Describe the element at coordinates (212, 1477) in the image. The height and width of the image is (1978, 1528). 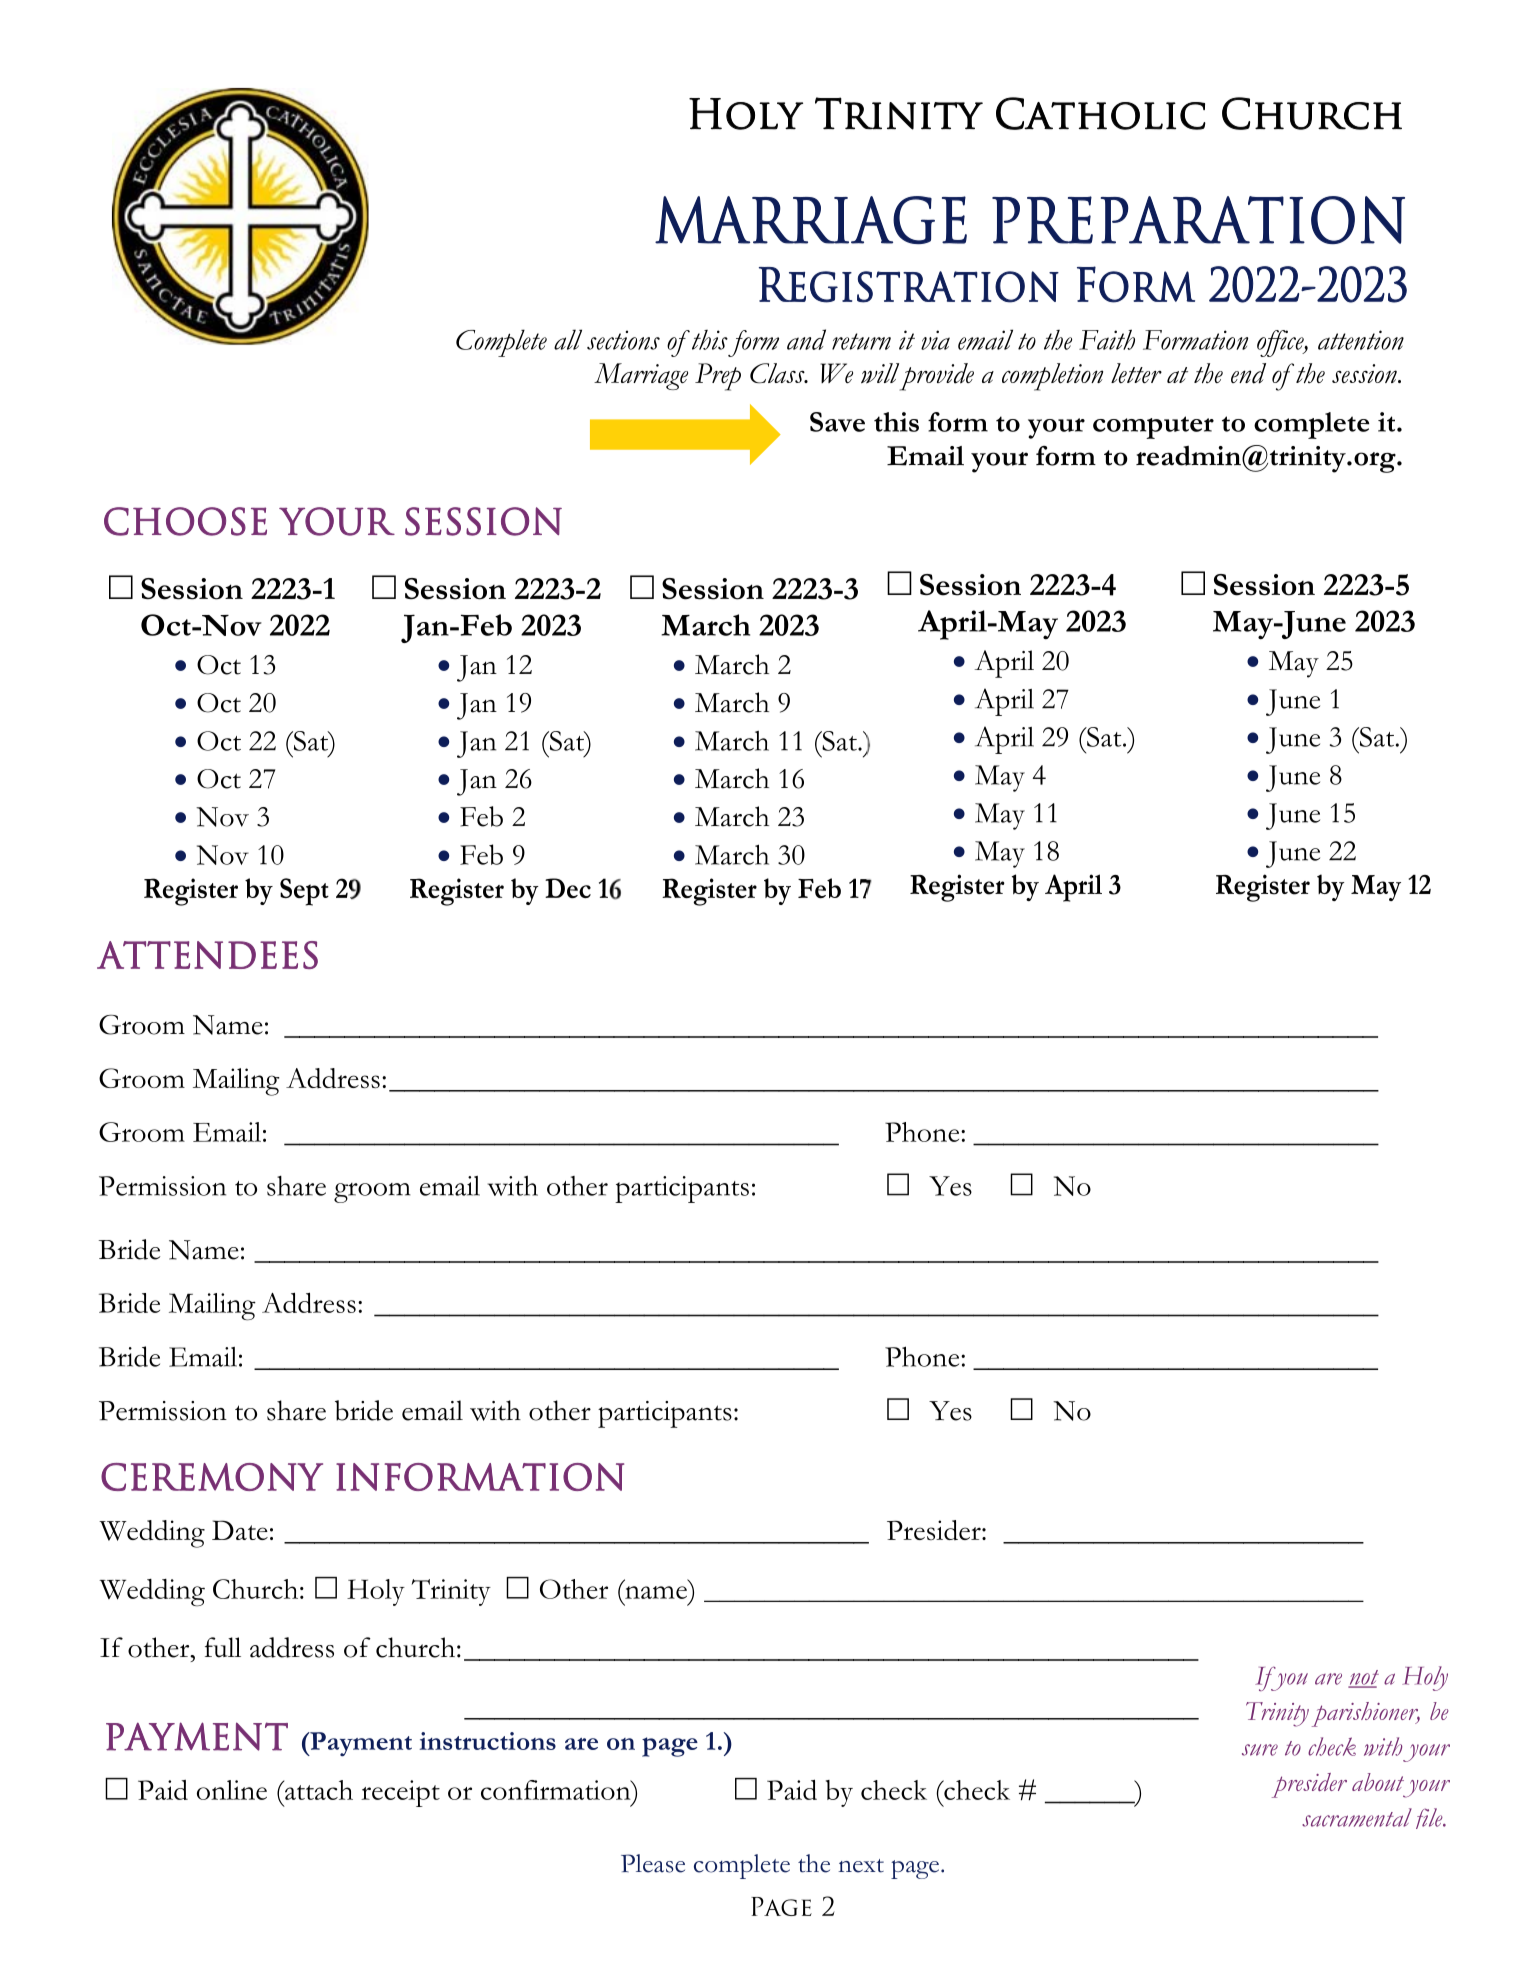
I see `CEREMONY` at that location.
